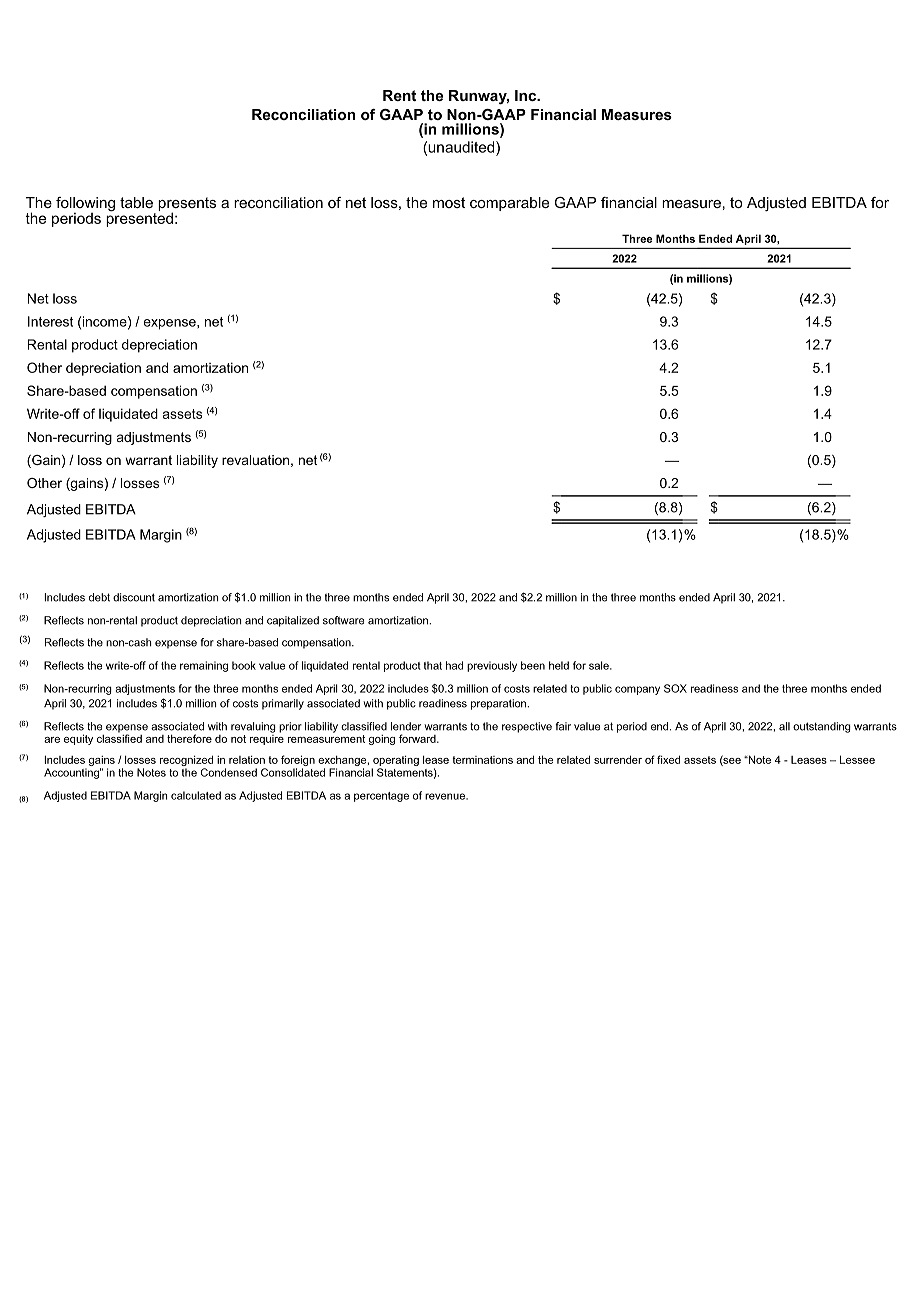  What do you see at coordinates (187, 205) in the screenshot?
I see `presents` at bounding box center [187, 205].
